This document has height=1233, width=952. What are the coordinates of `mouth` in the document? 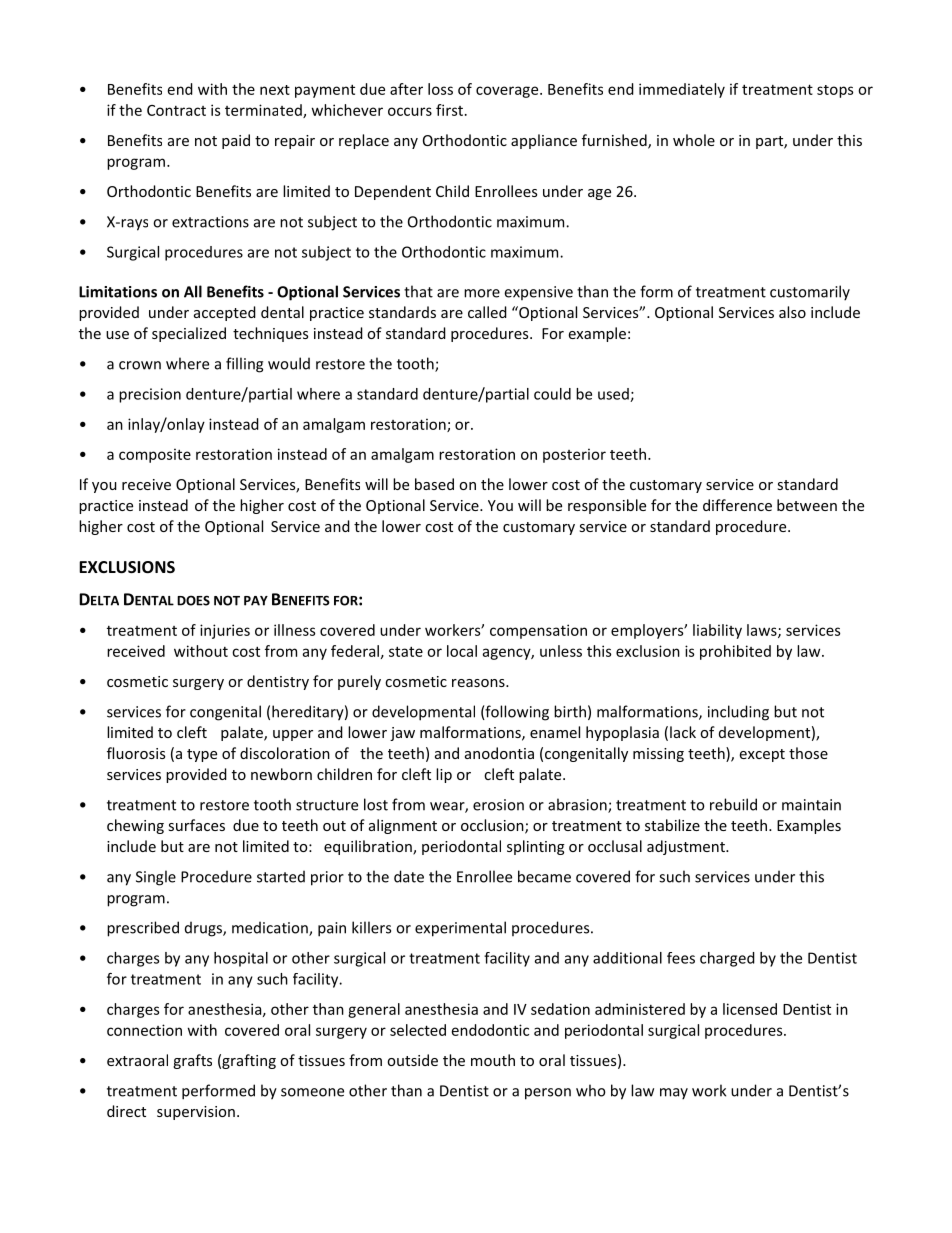 It's located at (493, 1060).
